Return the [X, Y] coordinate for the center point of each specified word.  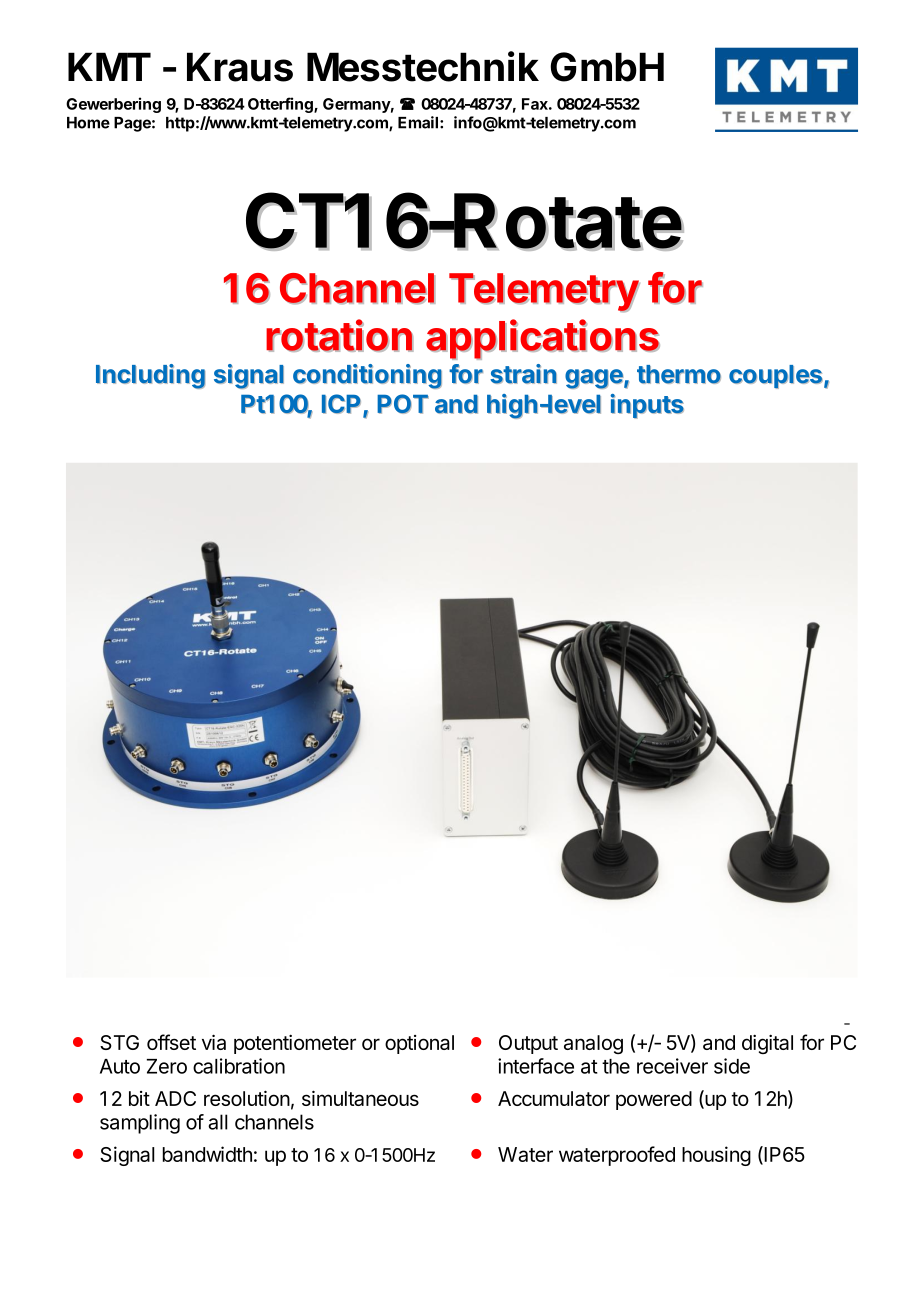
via [214, 1042]
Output [528, 1044]
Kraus [240, 67]
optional [419, 1044]
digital [767, 1044]
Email [418, 122]
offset [171, 1042]
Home [88, 123]
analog [593, 1044]
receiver [672, 1066]
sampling [140, 1124]
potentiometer [295, 1044]
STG [119, 1042]
